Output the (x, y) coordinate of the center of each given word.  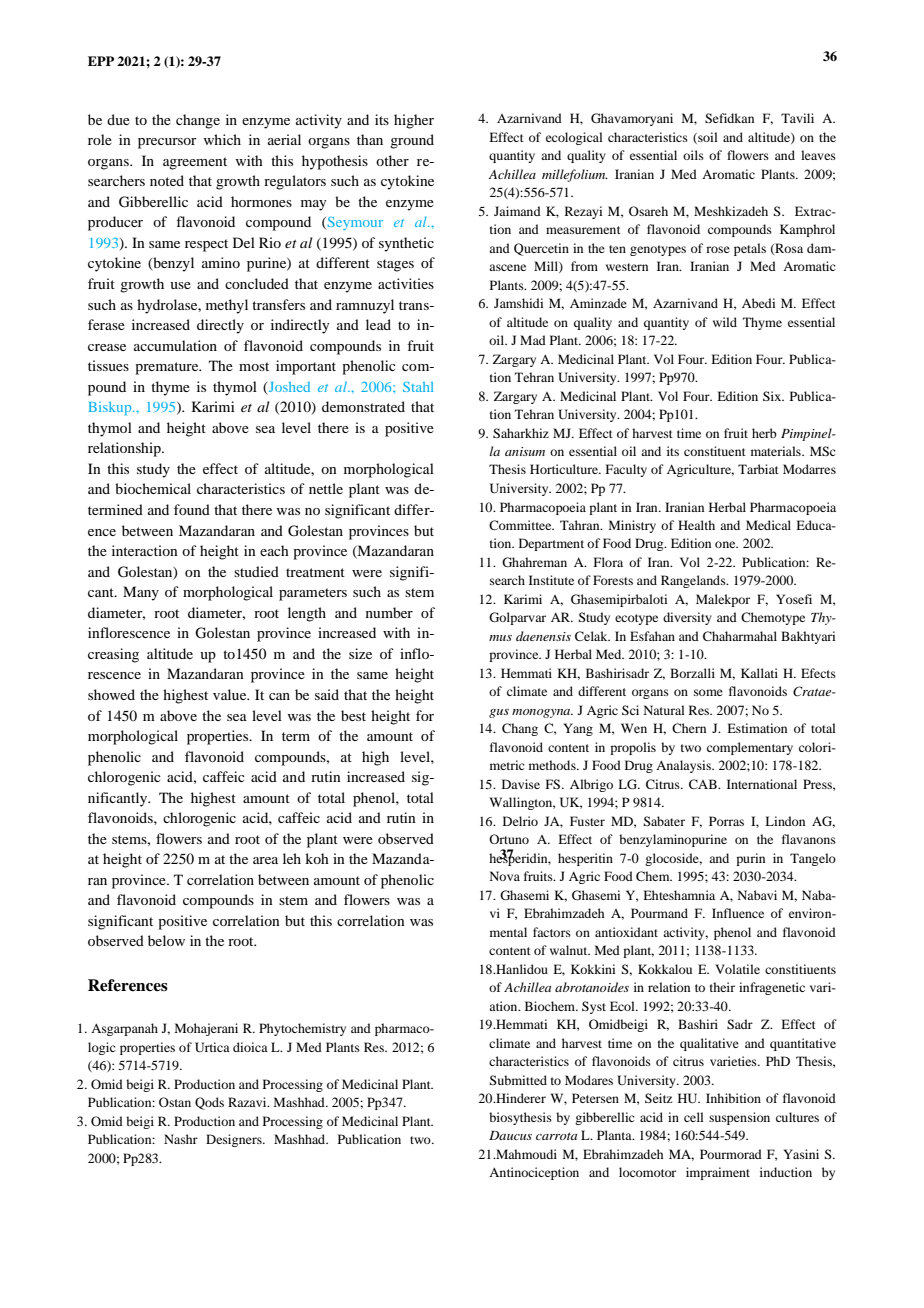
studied (256, 571)
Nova (505, 876)
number (389, 612)
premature (168, 368)
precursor (167, 143)
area (265, 860)
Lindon (785, 821)
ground (412, 141)
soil (707, 138)
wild (725, 322)
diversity (687, 618)
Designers (235, 1140)
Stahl (418, 387)
